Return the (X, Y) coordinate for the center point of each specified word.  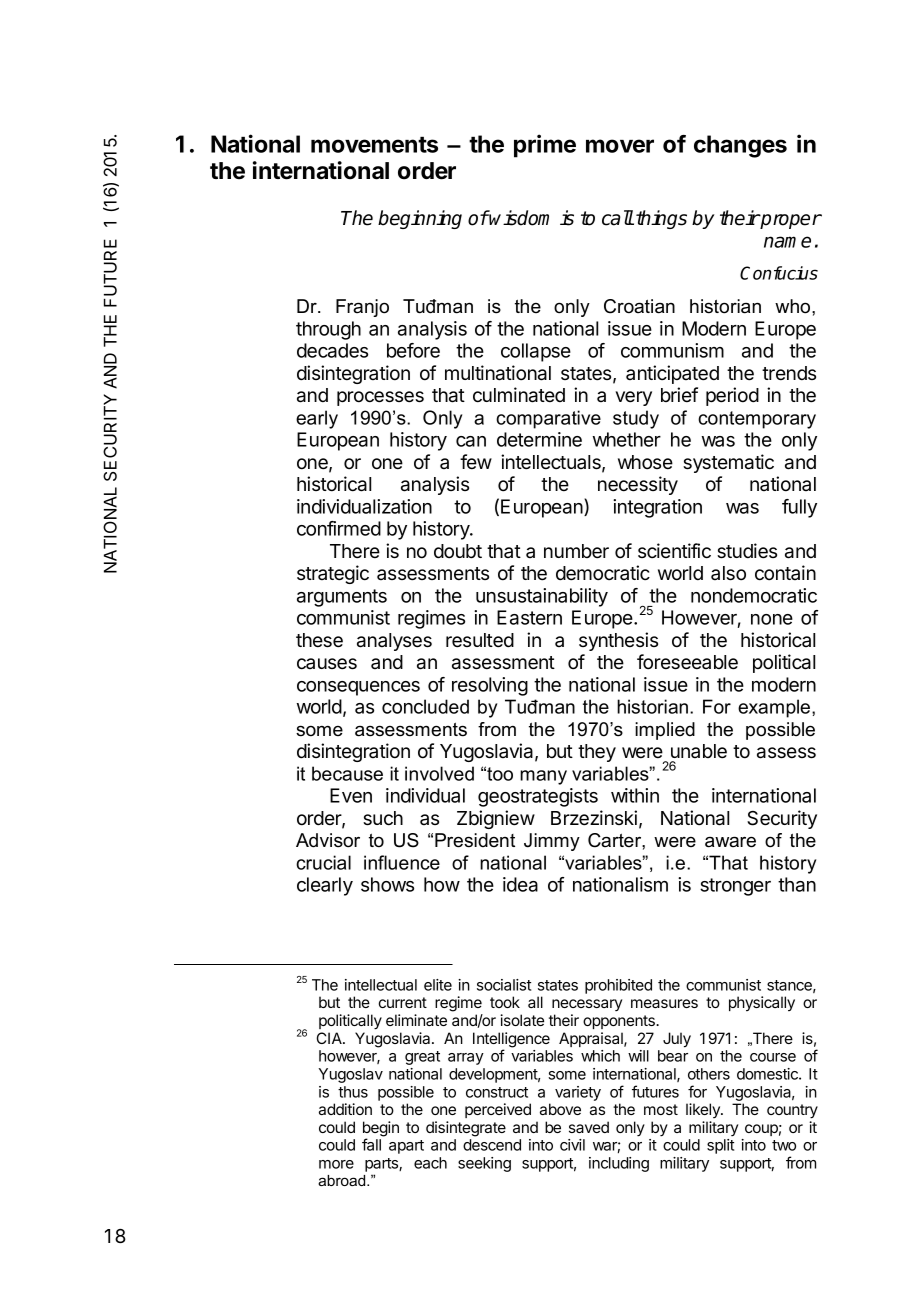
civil (572, 1145)
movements (374, 145)
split (720, 1146)
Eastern (529, 617)
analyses (394, 642)
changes (740, 146)
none (772, 619)
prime (545, 146)
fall (371, 1144)
